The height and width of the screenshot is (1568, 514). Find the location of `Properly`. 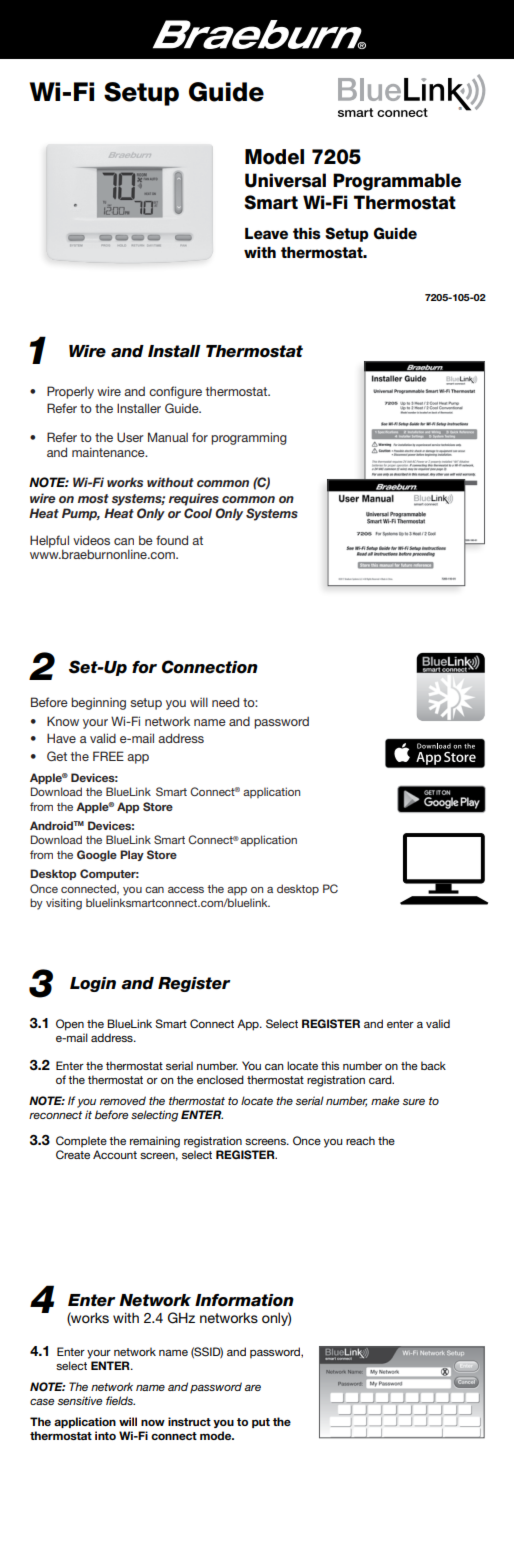

Properly is located at coordinates (70, 392).
